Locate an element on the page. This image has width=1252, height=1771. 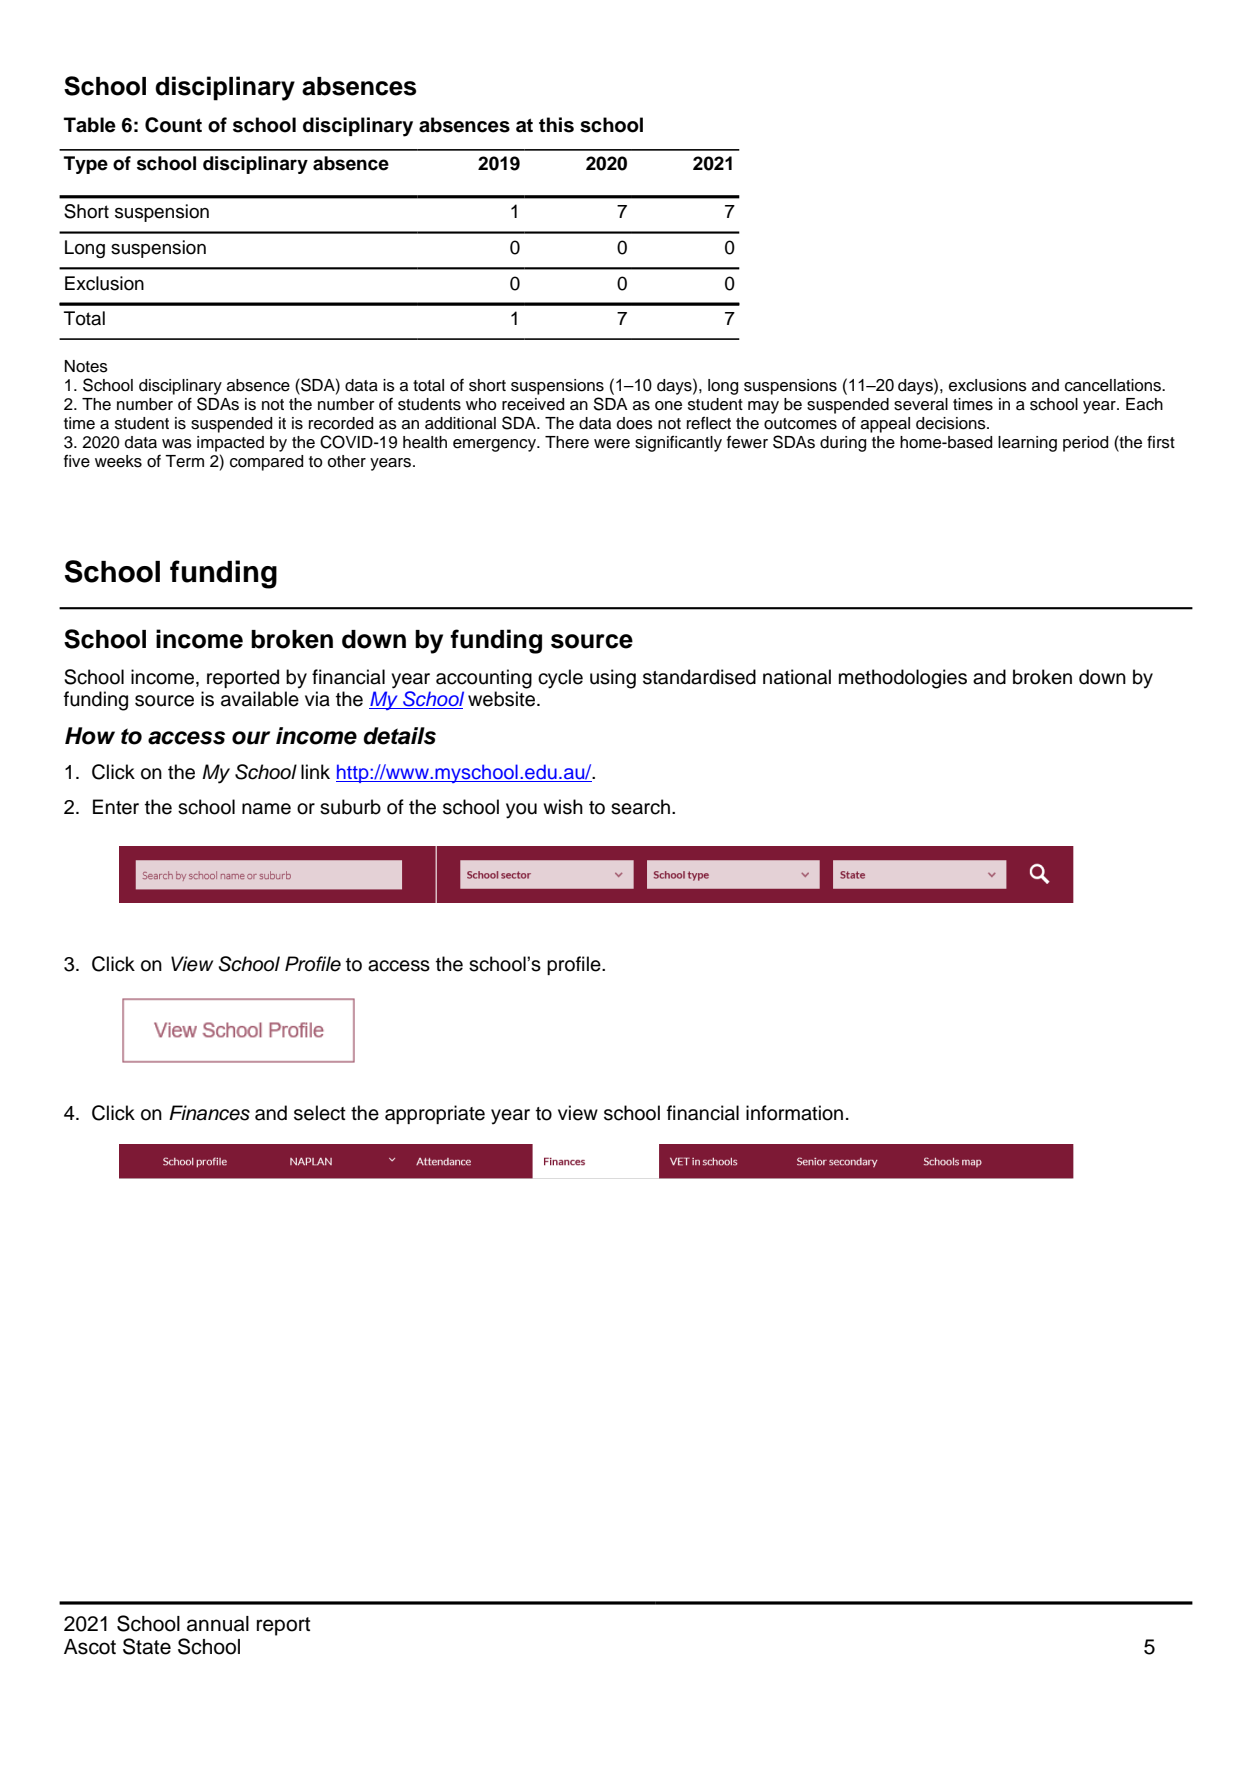
cancellations is located at coordinates (1114, 385).
